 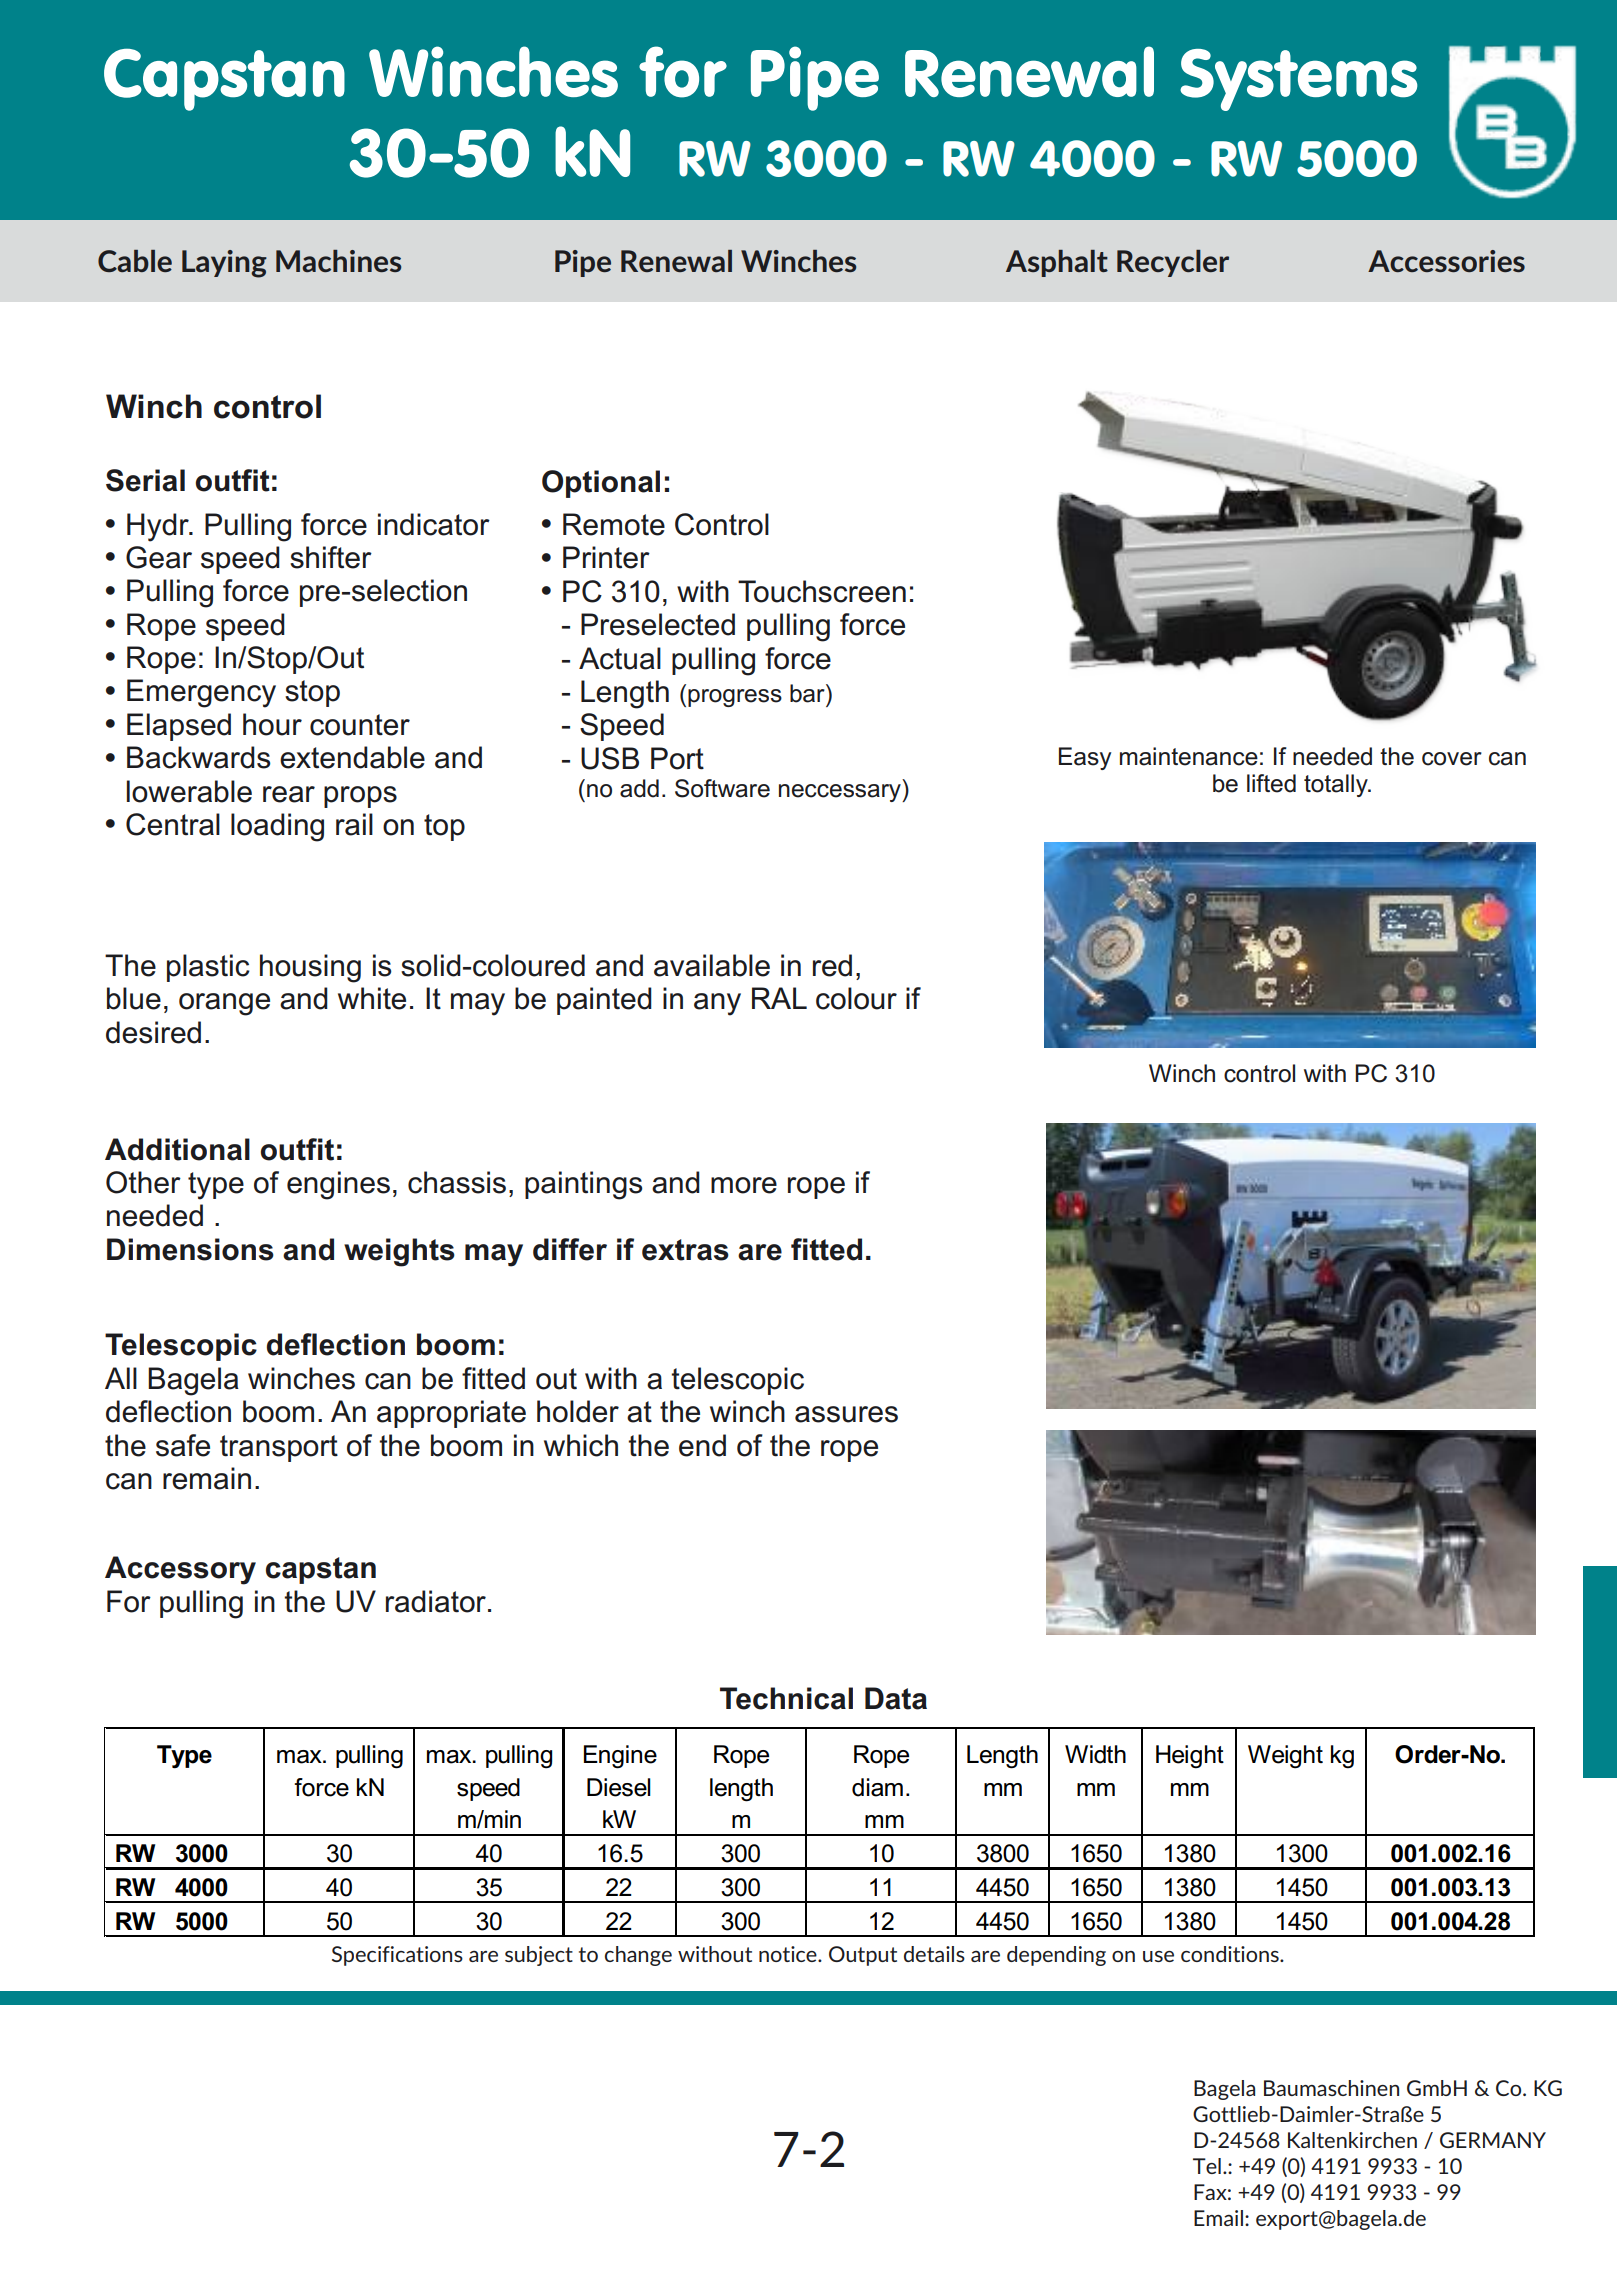 What do you see at coordinates (1337, 785) in the screenshot?
I see `totally` at bounding box center [1337, 785].
